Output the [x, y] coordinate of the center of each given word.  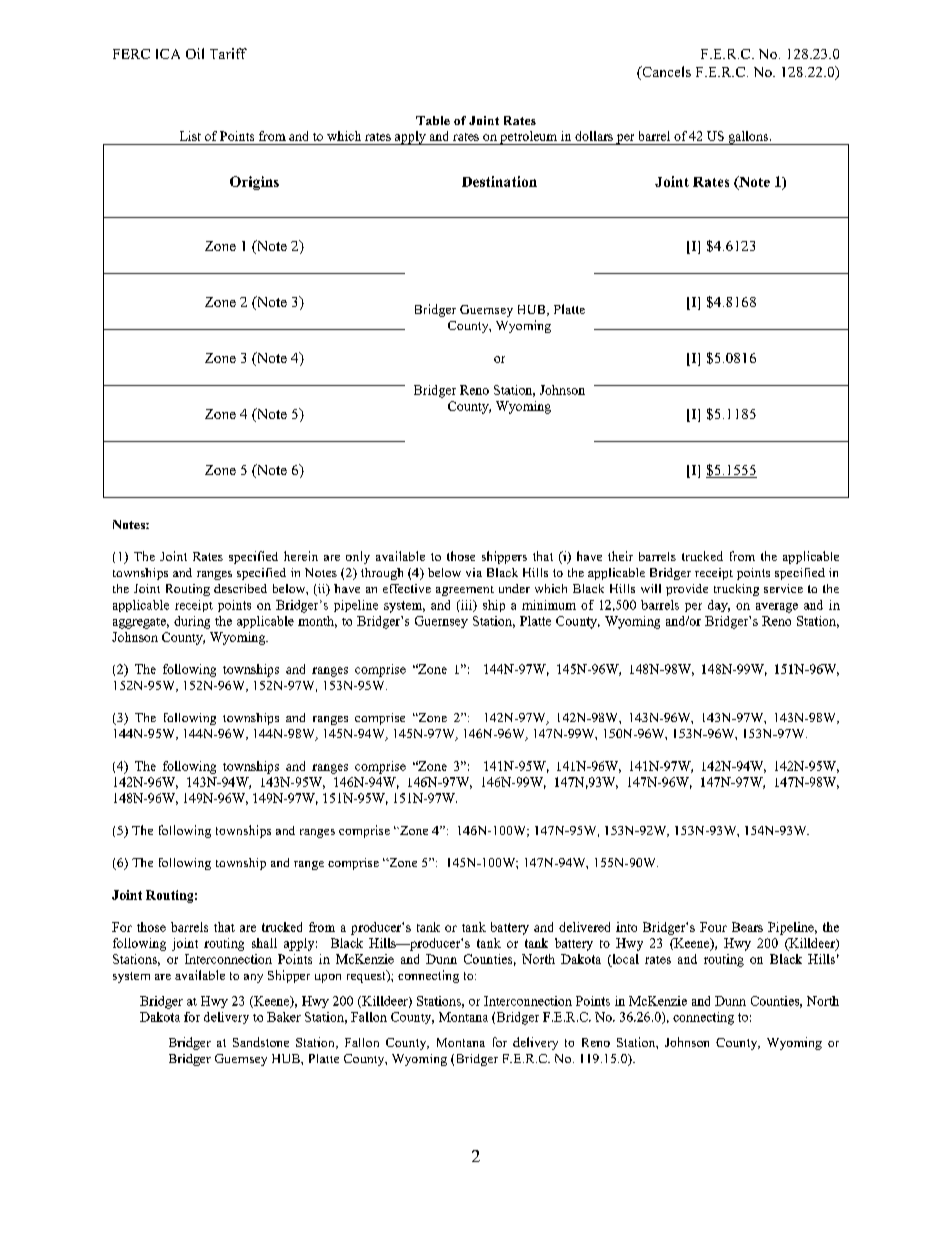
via [474, 572]
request [367, 976]
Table [433, 120]
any [253, 978]
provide [687, 590]
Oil [195, 53]
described [240, 588]
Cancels [665, 73]
